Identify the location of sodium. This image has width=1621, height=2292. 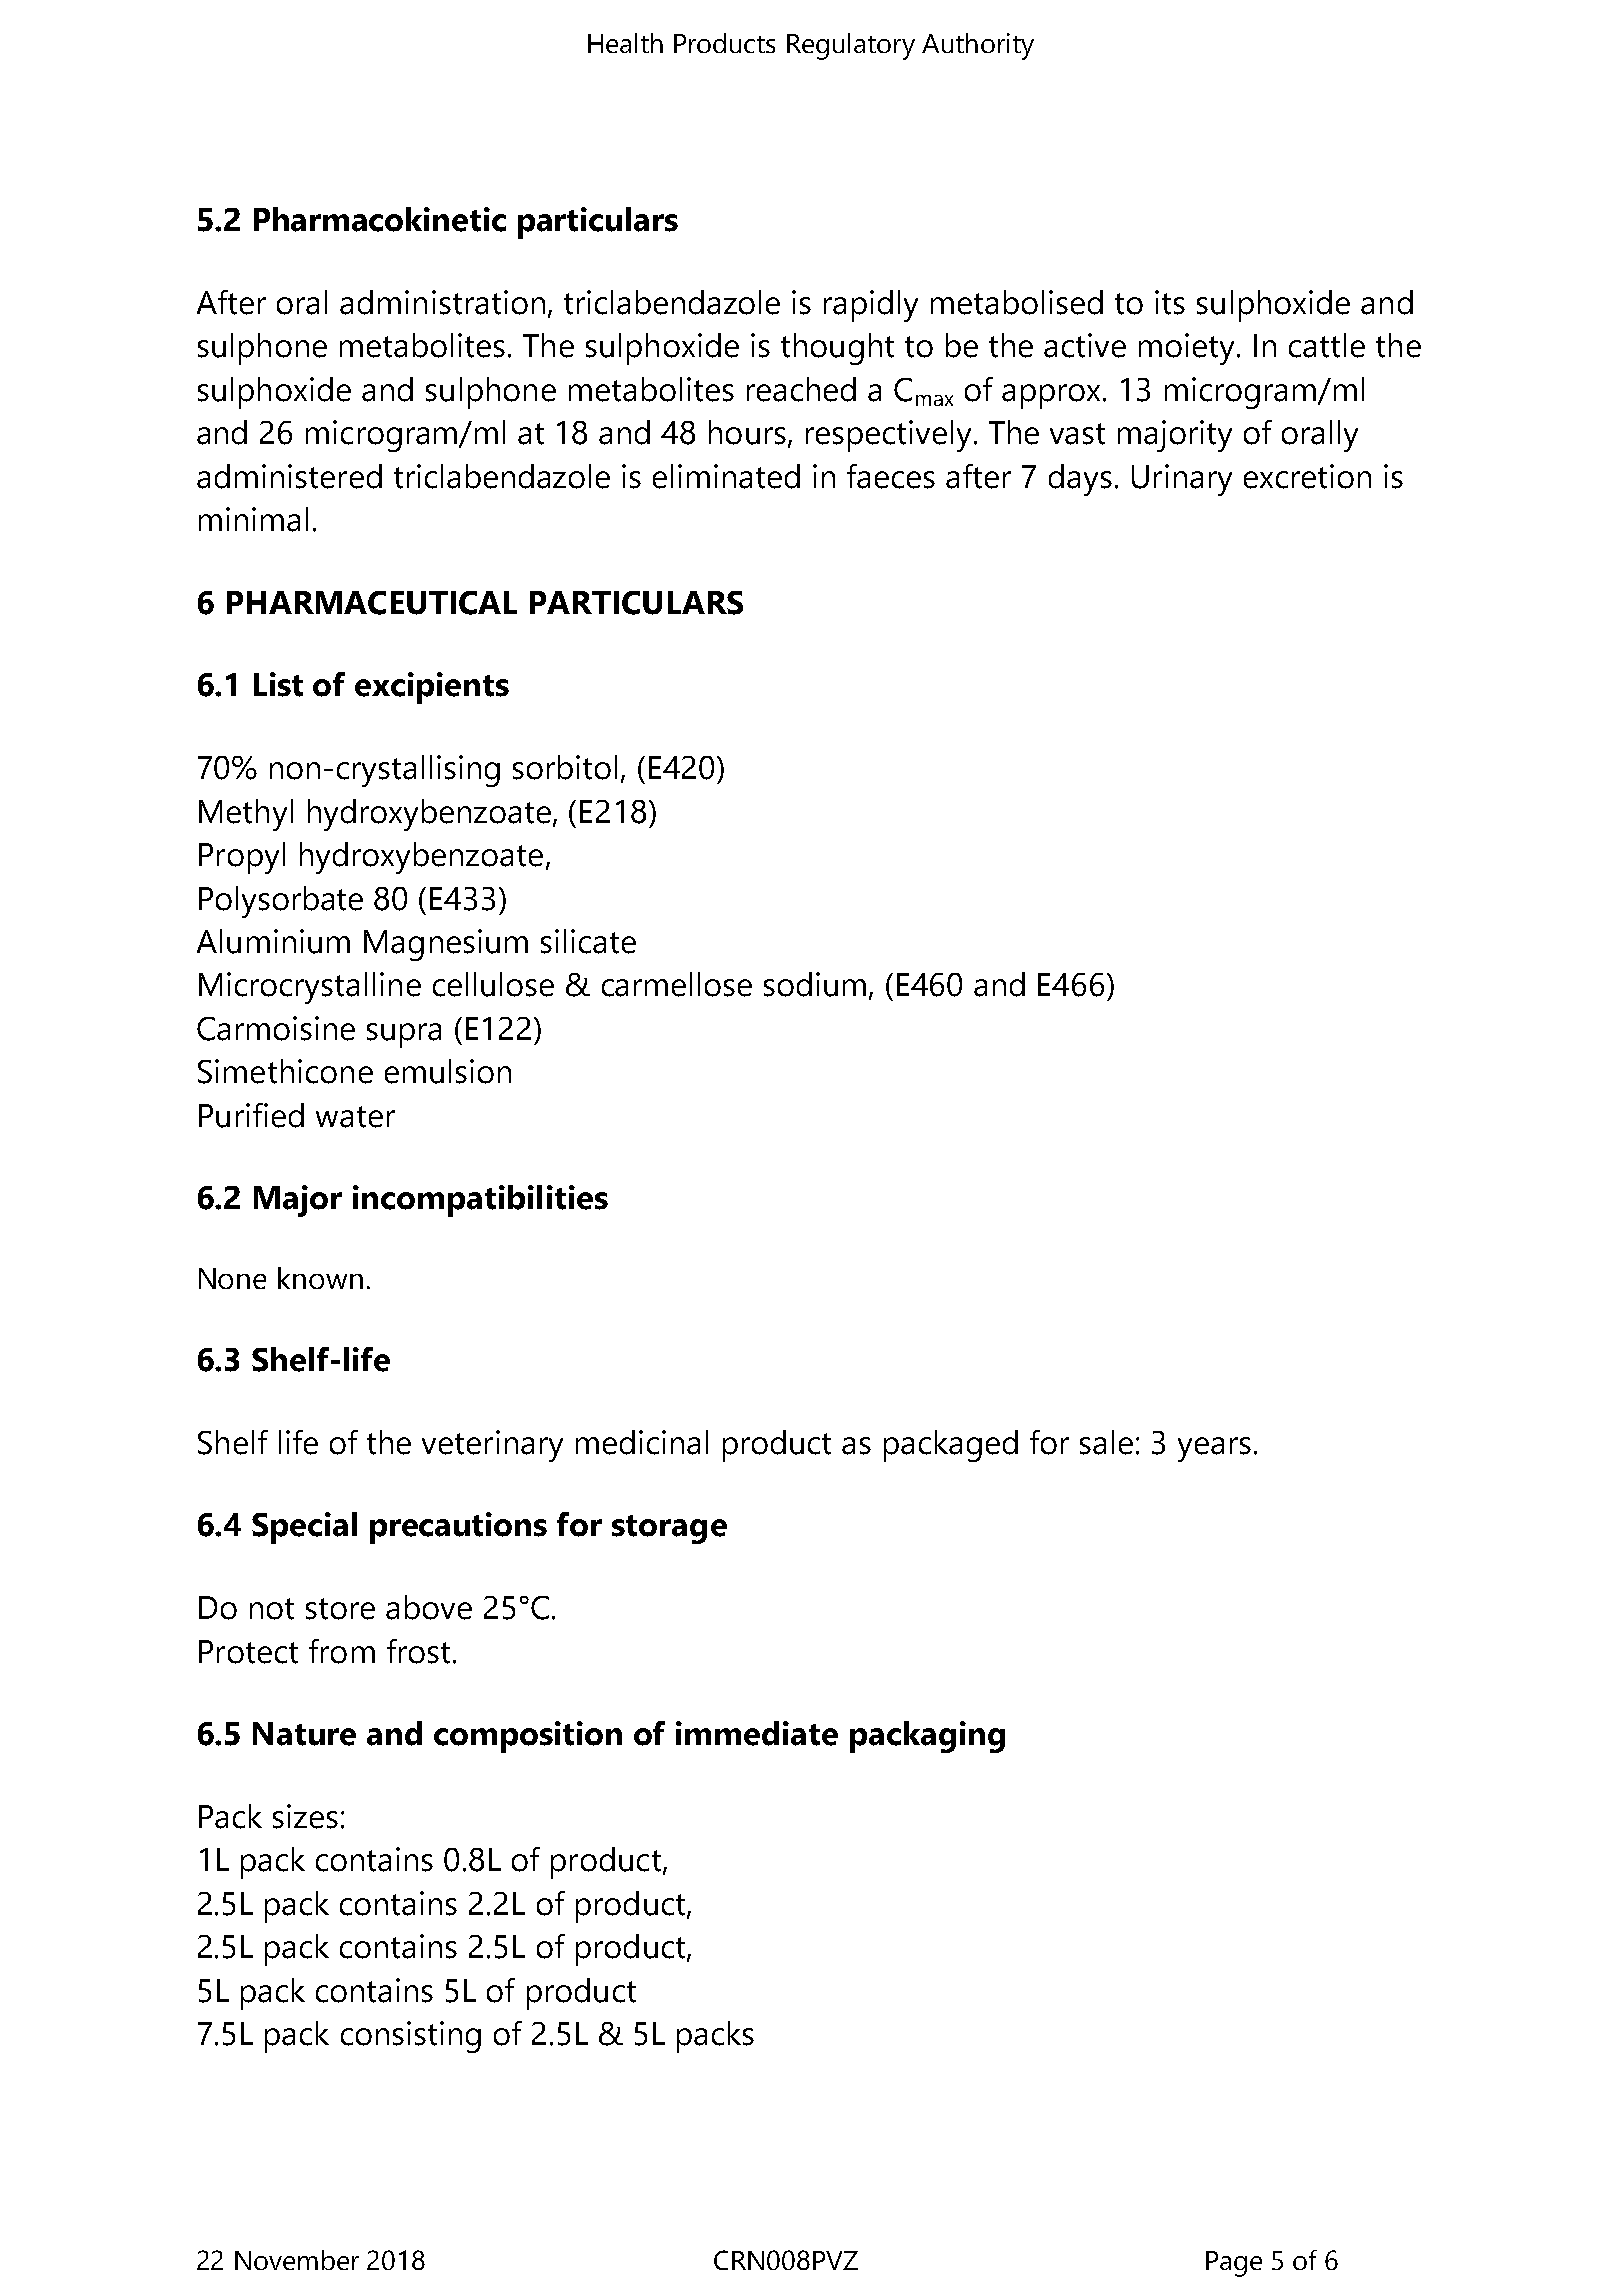
(815, 984).
